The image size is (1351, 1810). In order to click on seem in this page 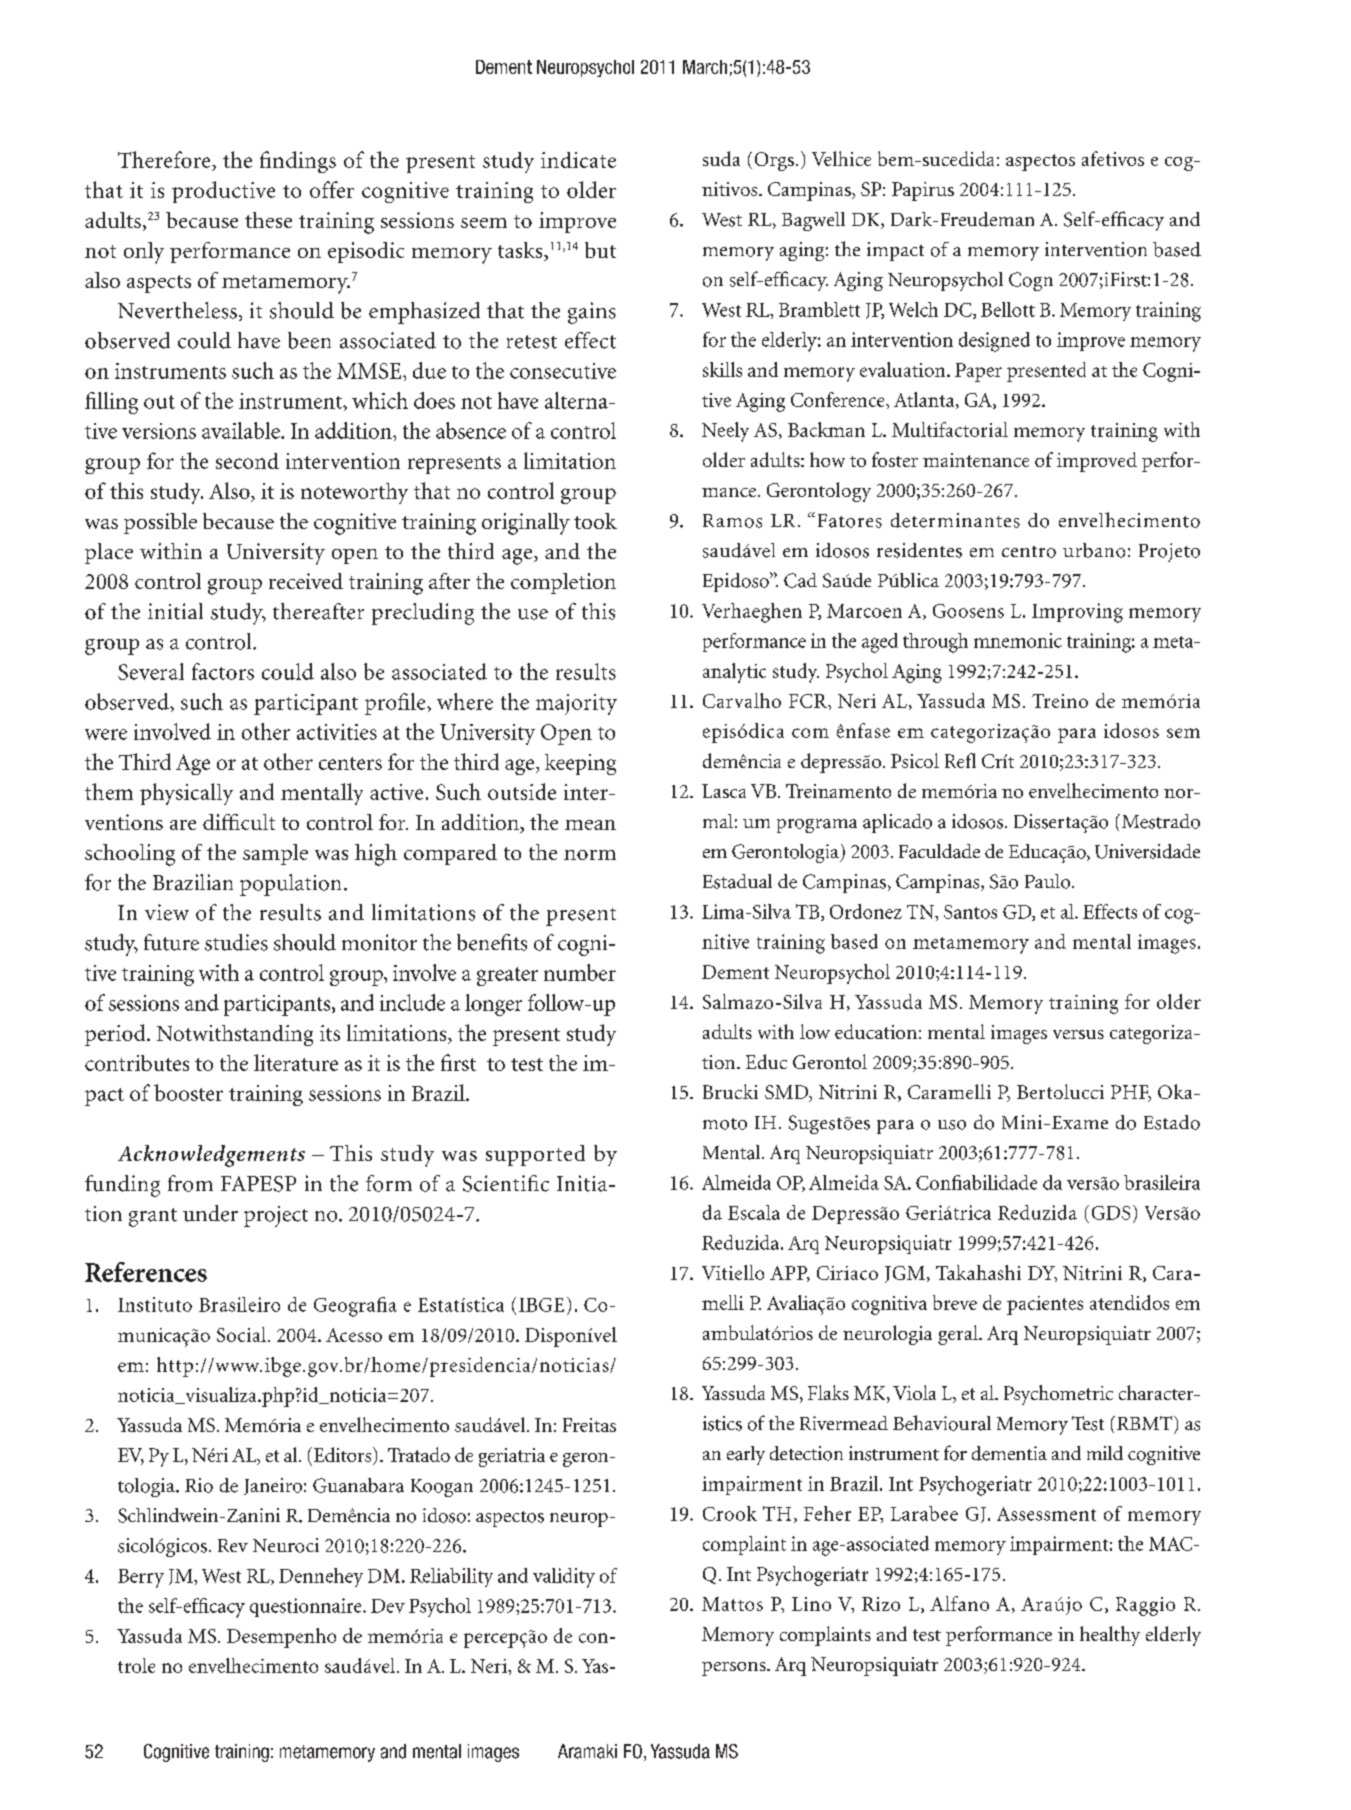, I will do `click(484, 223)`.
